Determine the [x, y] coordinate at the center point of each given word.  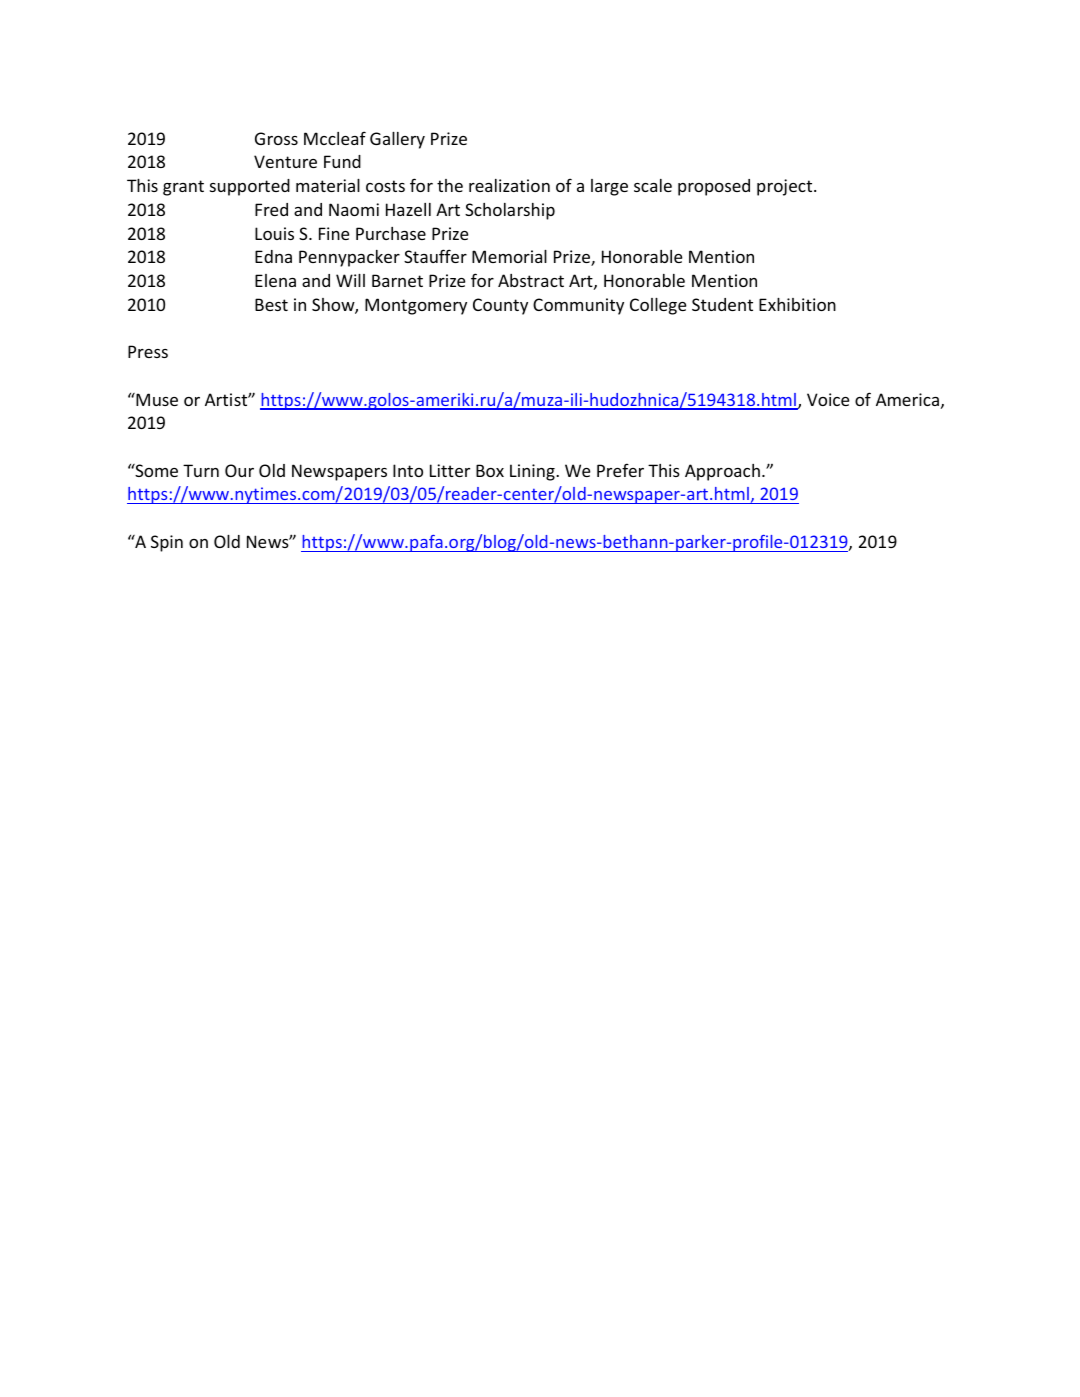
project [786, 187]
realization [509, 185]
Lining [533, 472]
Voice [828, 399]
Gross [276, 138]
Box [490, 470]
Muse [156, 399]
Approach [722, 472]
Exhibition [797, 304]
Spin [167, 543]
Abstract [531, 280]
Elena [275, 280]
